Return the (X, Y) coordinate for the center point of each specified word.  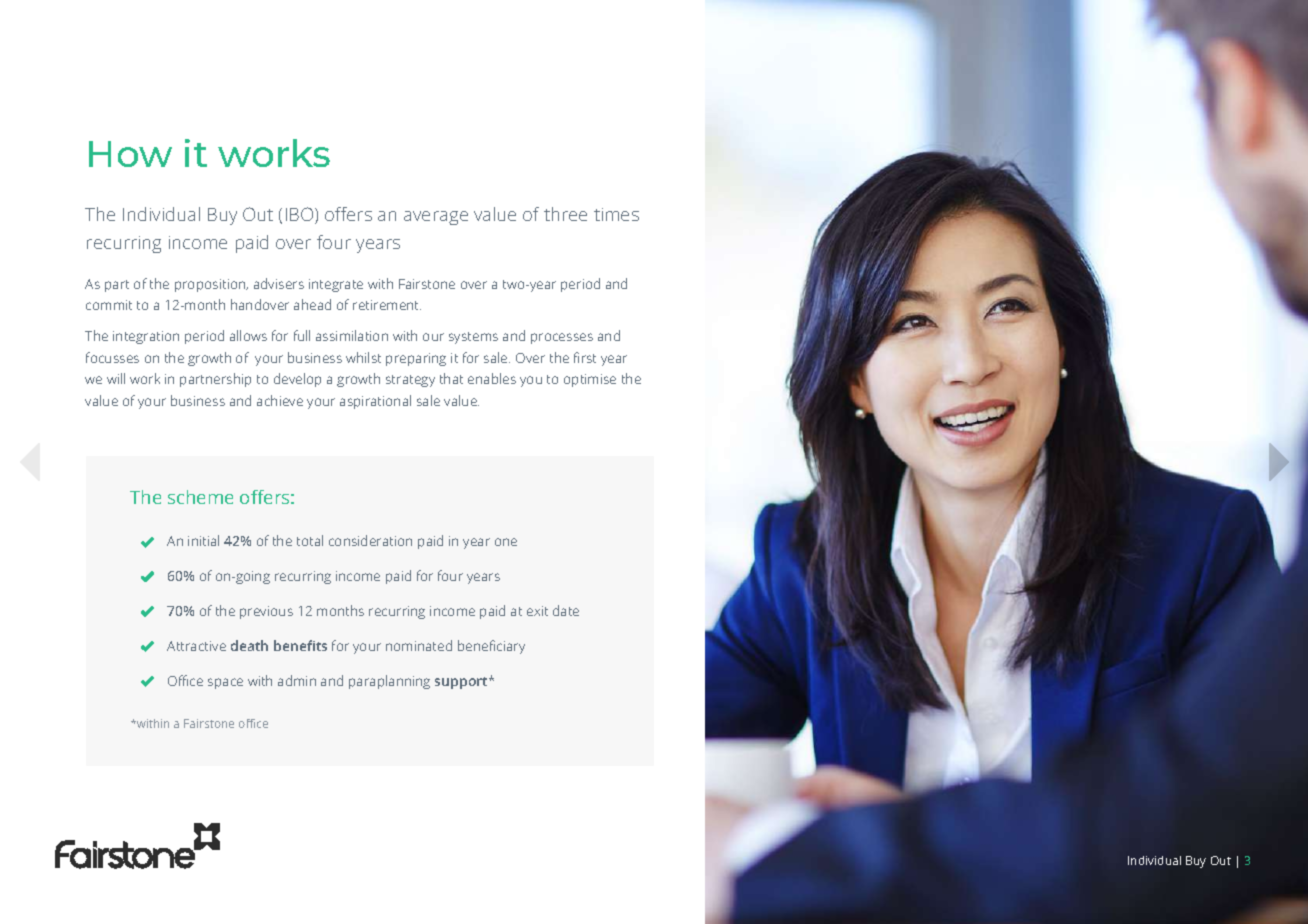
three (565, 214)
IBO (301, 215)
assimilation (352, 335)
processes (562, 338)
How (130, 154)
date (566, 610)
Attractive (196, 646)
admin (297, 680)
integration (146, 337)
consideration (370, 540)
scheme (200, 497)
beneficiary (491, 647)
